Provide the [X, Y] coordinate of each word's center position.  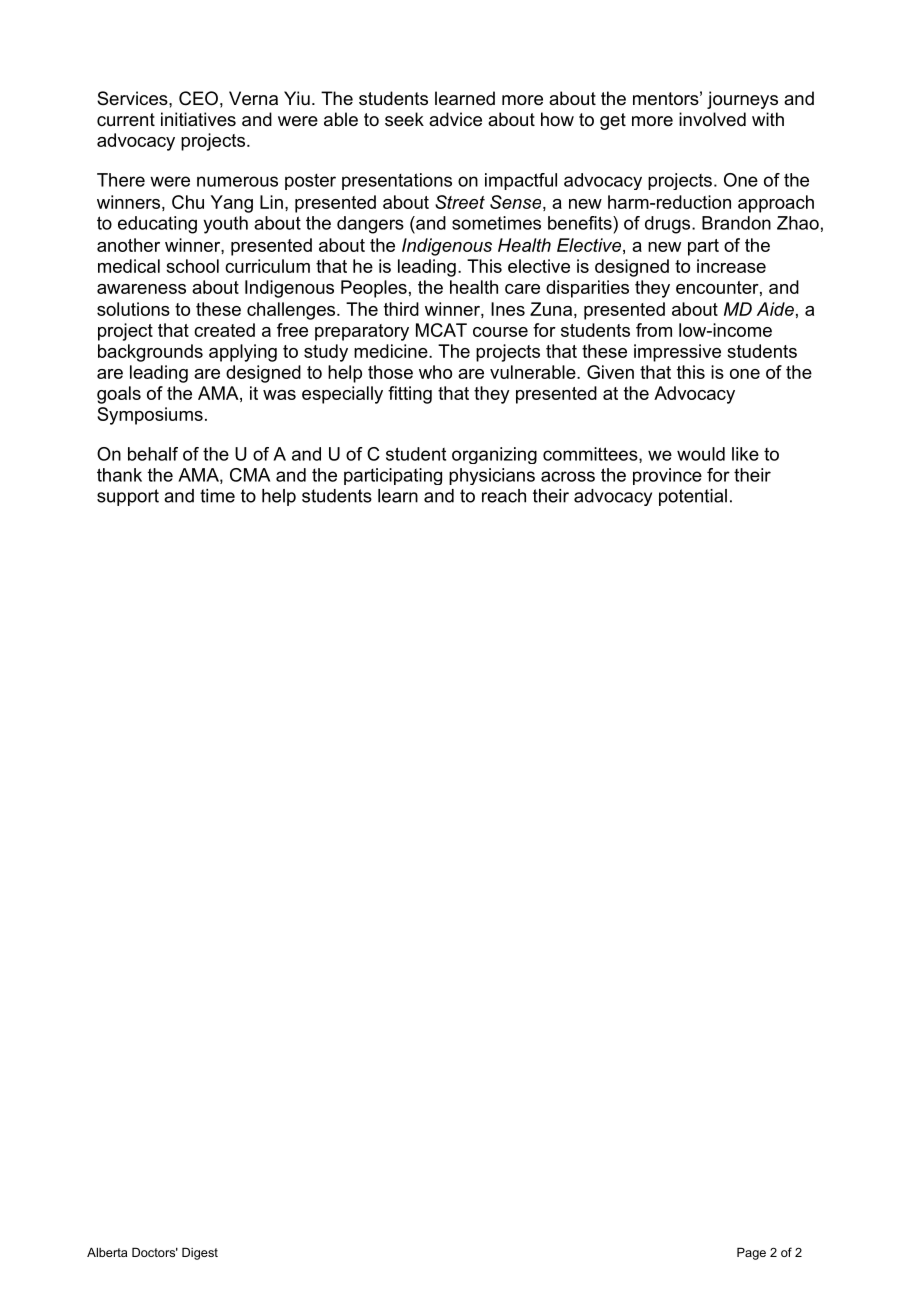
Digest [200, 1254]
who [435, 372]
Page [751, 1254]
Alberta [107, 1252]
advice [455, 119]
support [128, 497]
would [701, 454]
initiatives [198, 119]
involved [712, 119]
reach [504, 496]
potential [693, 497]
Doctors [155, 1252]
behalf [153, 454]
